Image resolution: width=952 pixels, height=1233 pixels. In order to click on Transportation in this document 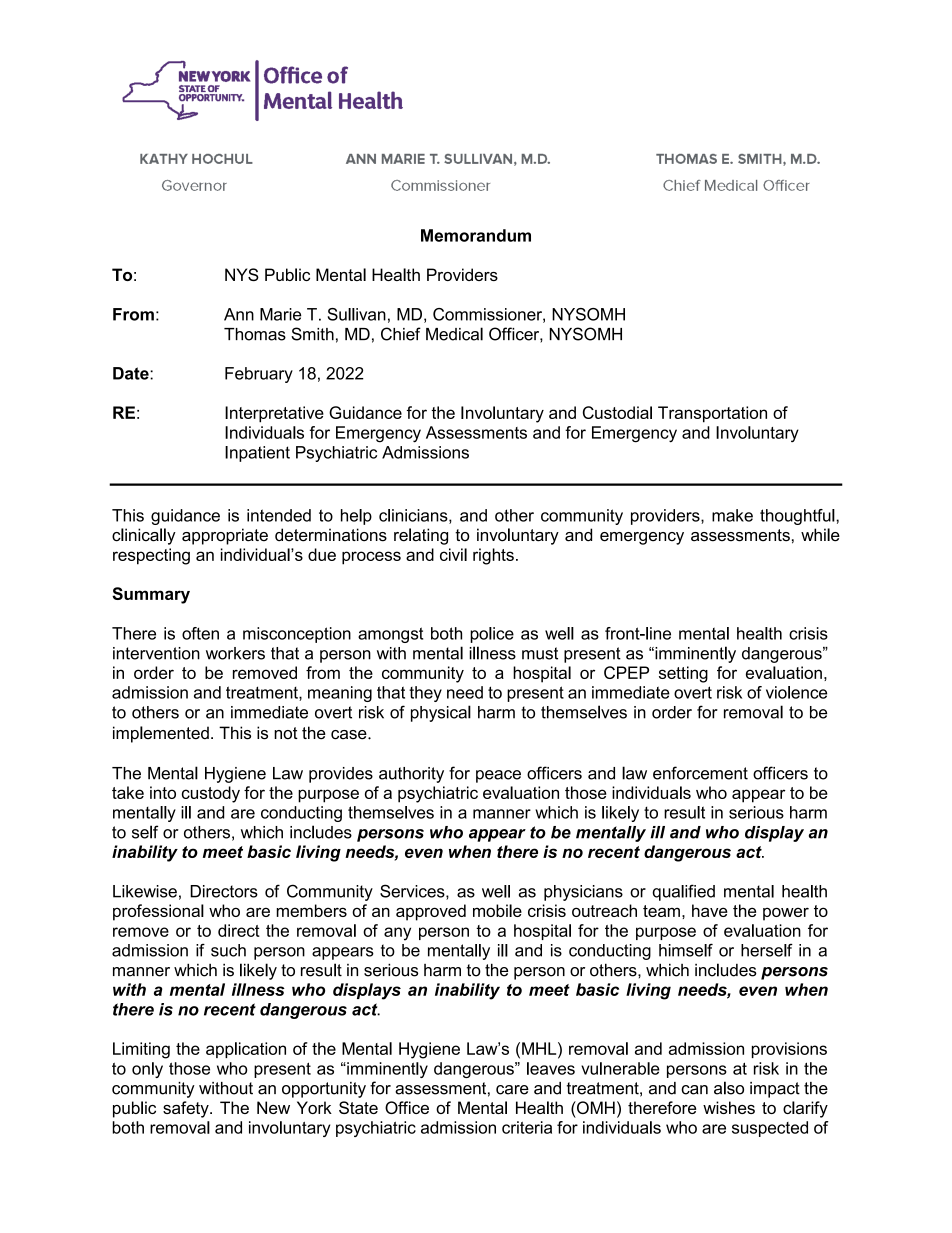, I will do `click(712, 414)`.
